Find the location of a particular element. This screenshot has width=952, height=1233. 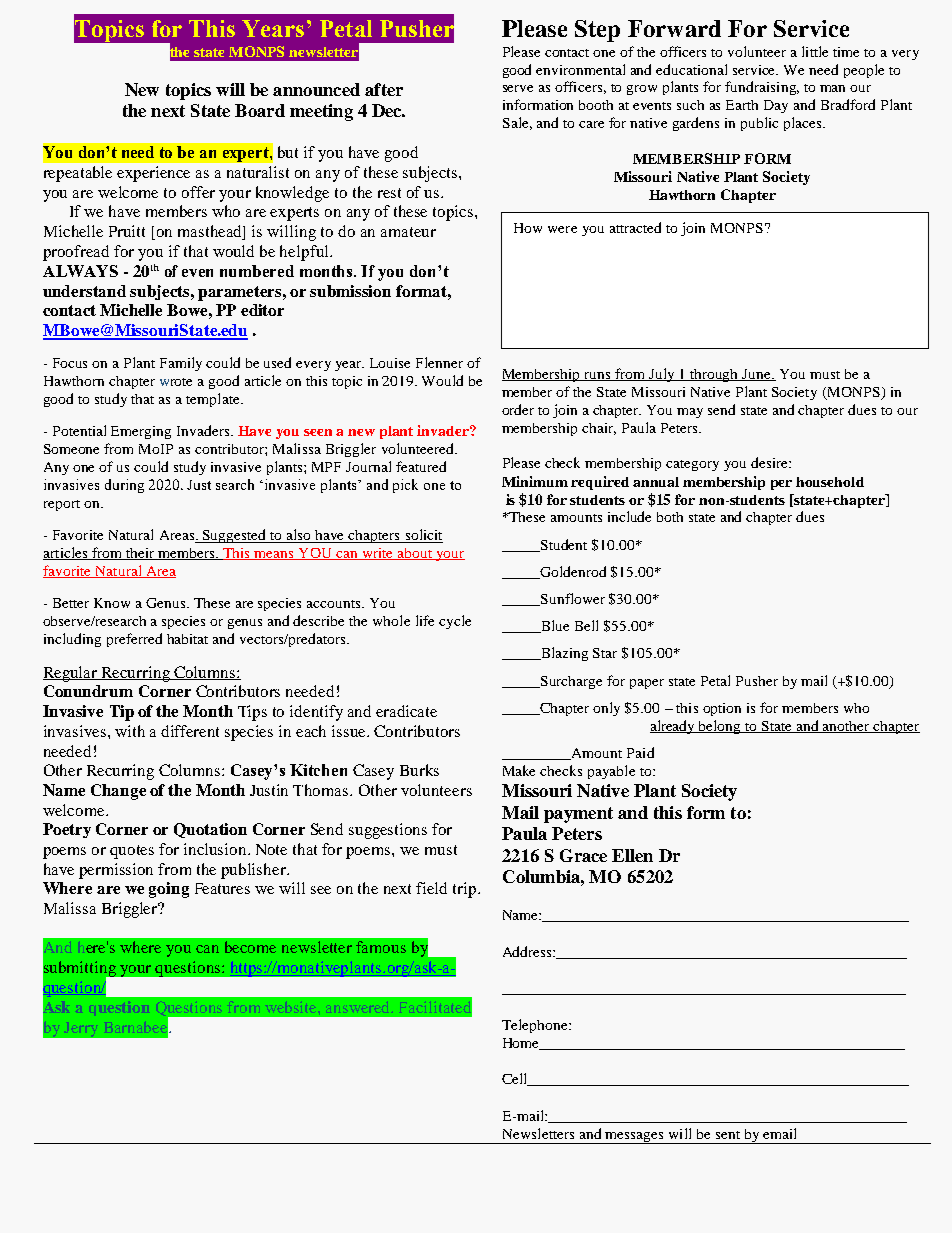

both is located at coordinates (670, 517).
